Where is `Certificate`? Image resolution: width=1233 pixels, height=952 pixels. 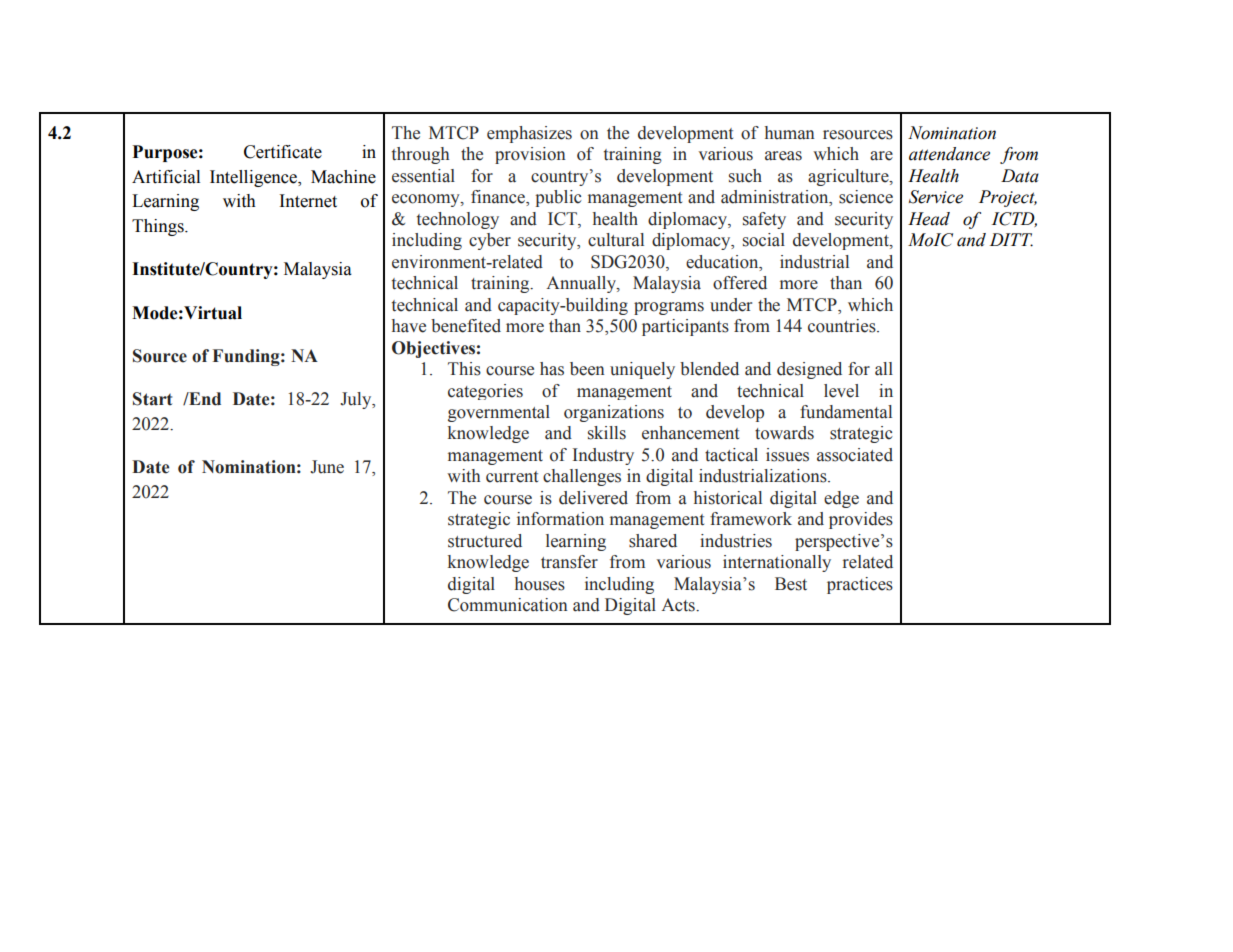
Certificate is located at coordinates (283, 152).
